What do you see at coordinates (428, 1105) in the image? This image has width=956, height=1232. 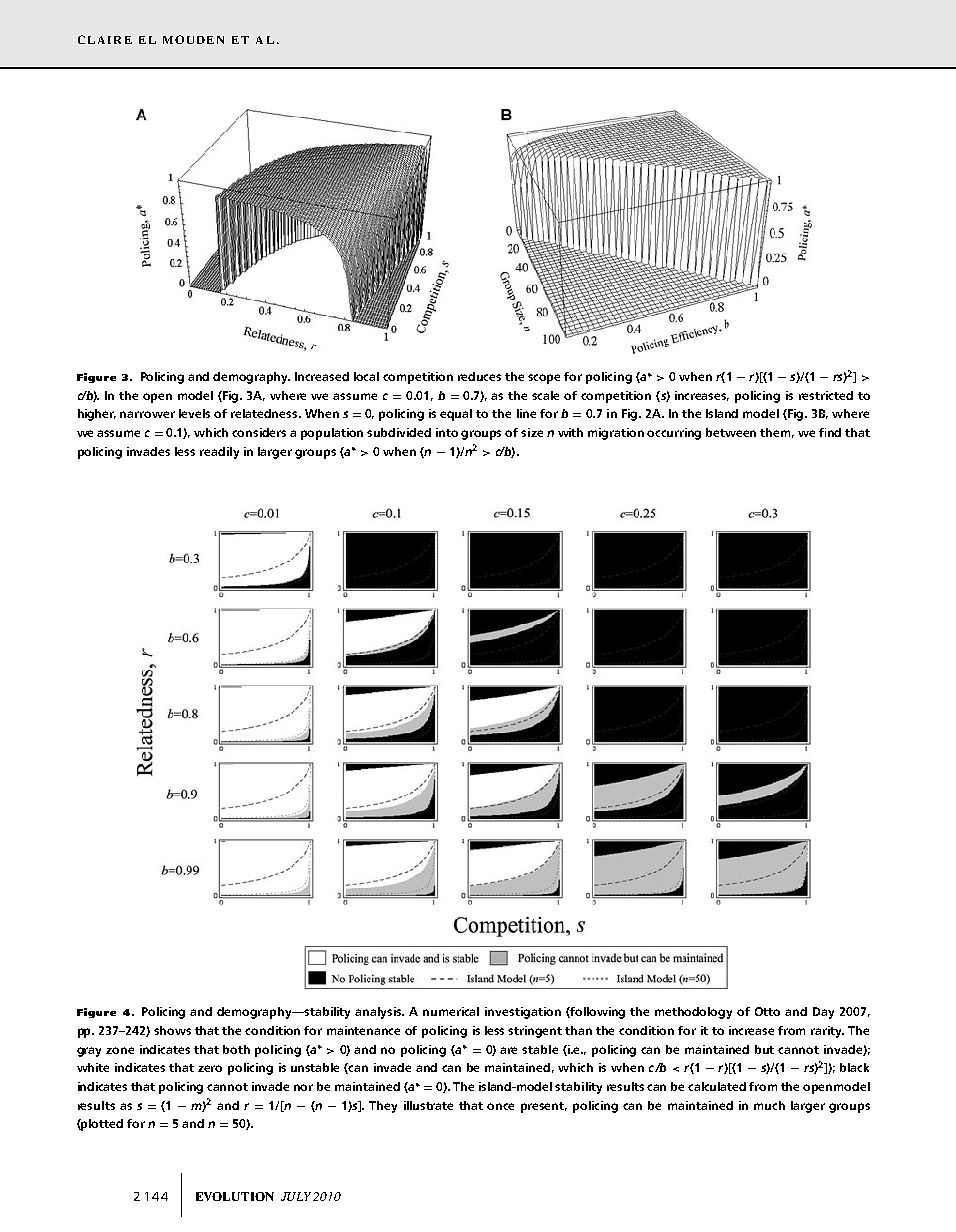 I see `illustrate` at bounding box center [428, 1105].
